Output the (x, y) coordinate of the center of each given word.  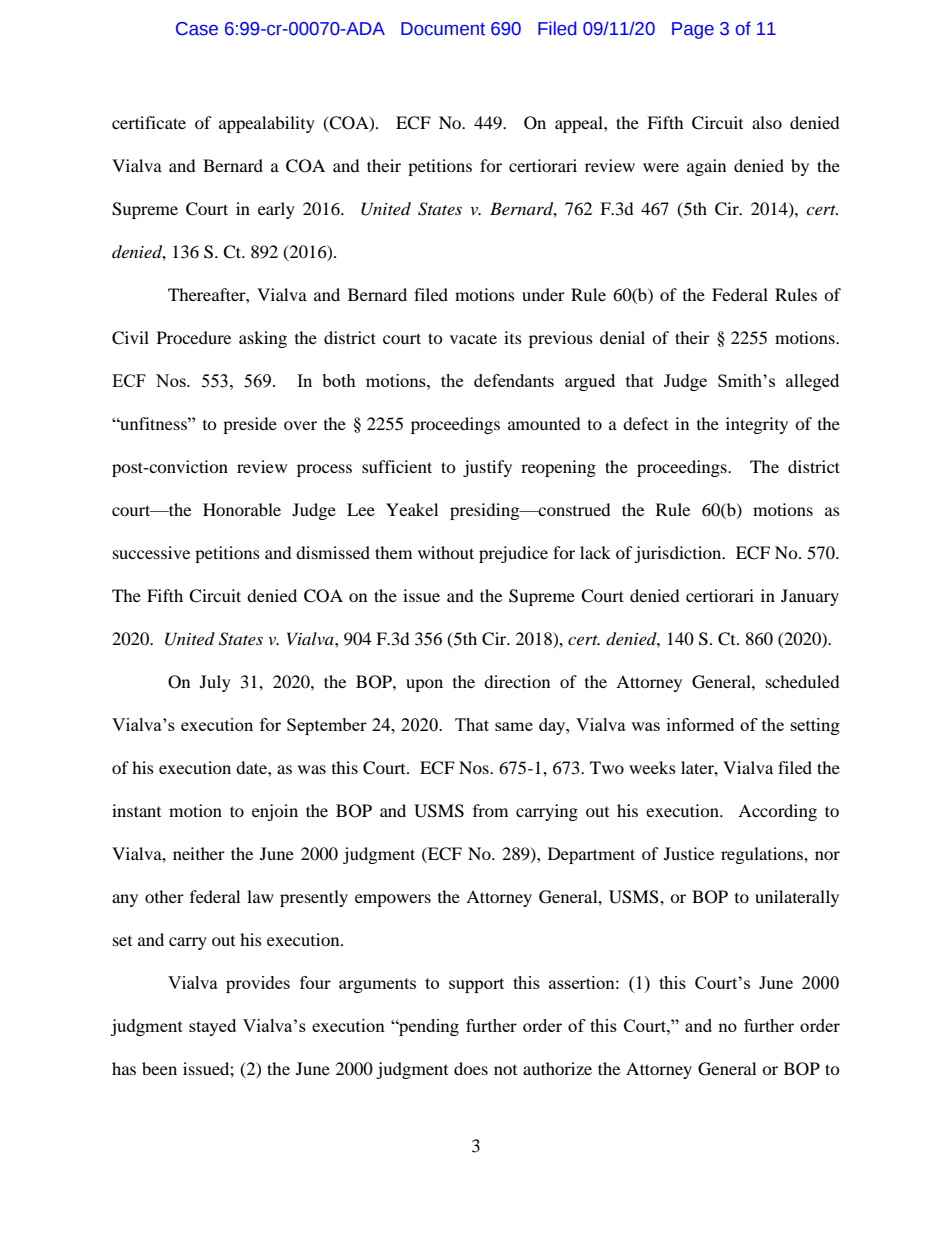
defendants (514, 380)
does (471, 1068)
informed (700, 724)
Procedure (194, 337)
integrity (757, 425)
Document (443, 29)
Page (693, 30)
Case (197, 29)
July (215, 683)
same (514, 726)
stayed (212, 1027)
